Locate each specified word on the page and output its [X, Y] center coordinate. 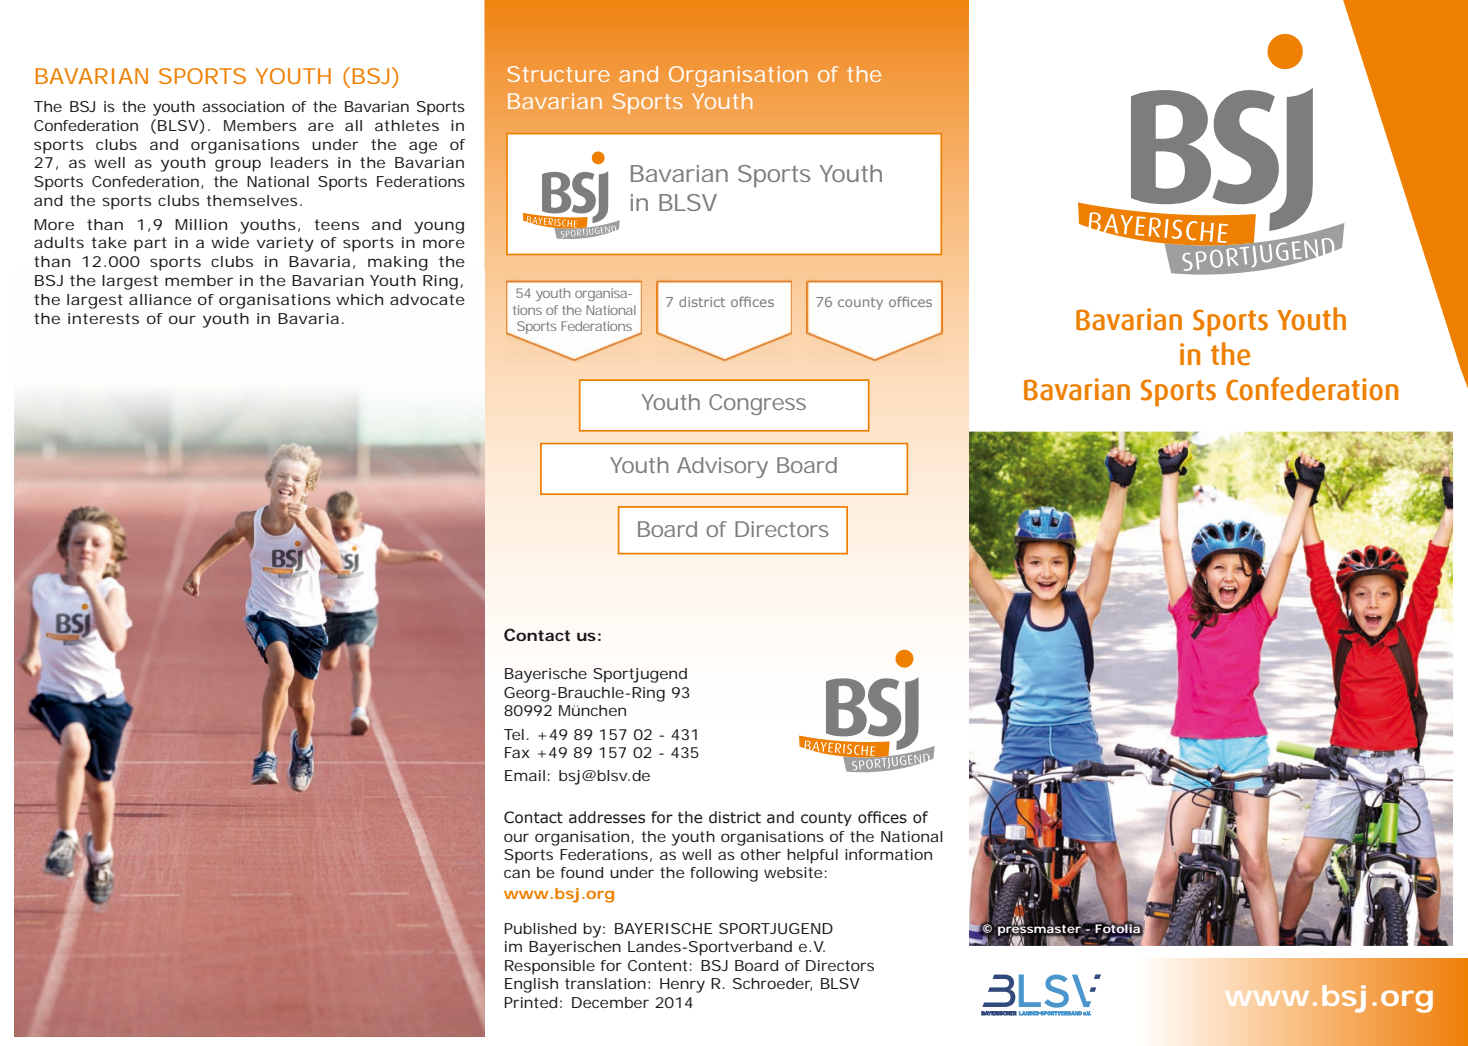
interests [103, 318]
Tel [514, 734]
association [243, 106]
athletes [407, 125]
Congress [757, 404]
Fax [517, 752]
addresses [607, 817]
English [531, 985]
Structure [558, 74]
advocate [427, 299]
